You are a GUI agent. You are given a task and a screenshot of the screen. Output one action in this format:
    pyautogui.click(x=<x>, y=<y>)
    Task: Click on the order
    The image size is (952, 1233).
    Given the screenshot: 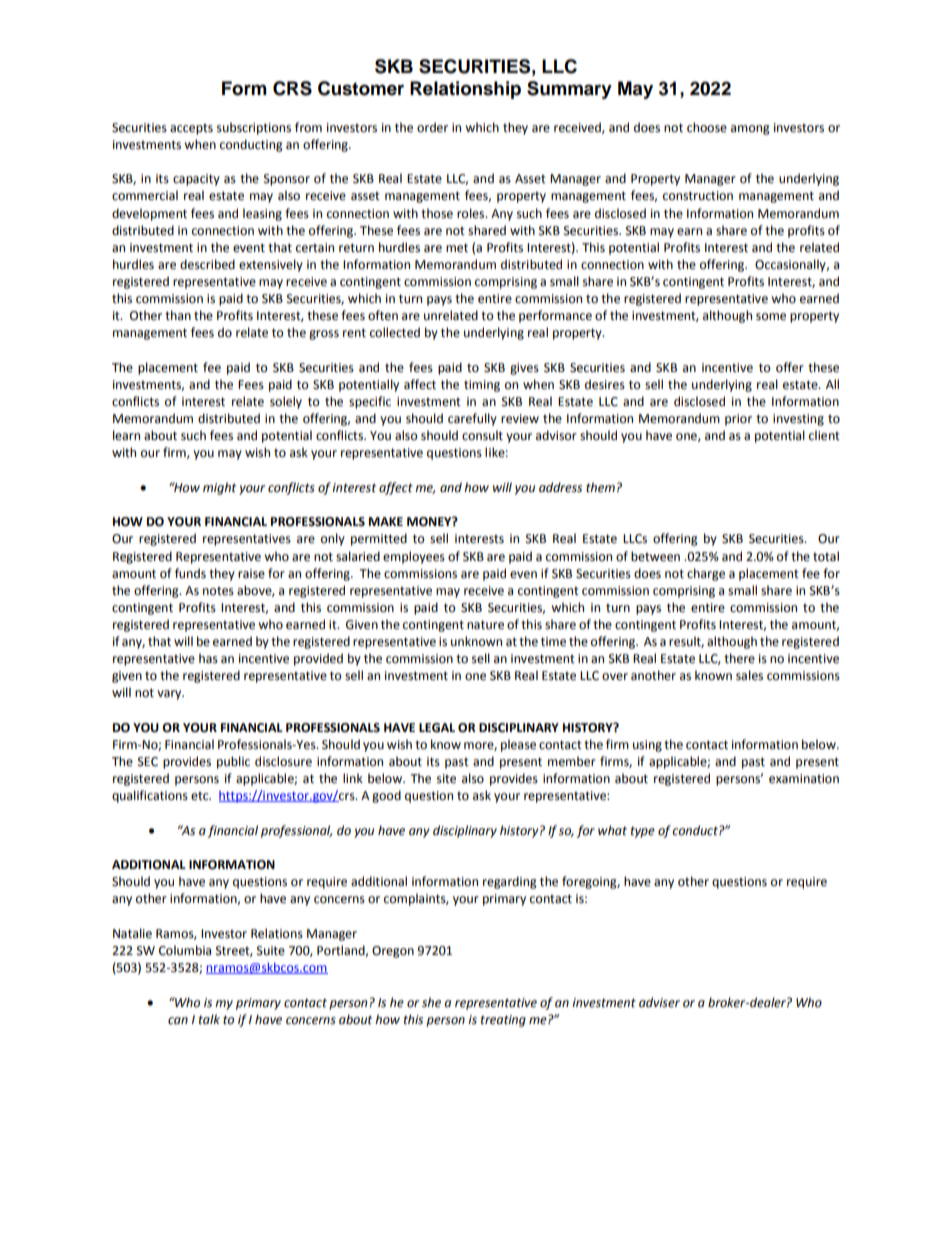 What is the action you would take?
    pyautogui.click(x=432, y=127)
